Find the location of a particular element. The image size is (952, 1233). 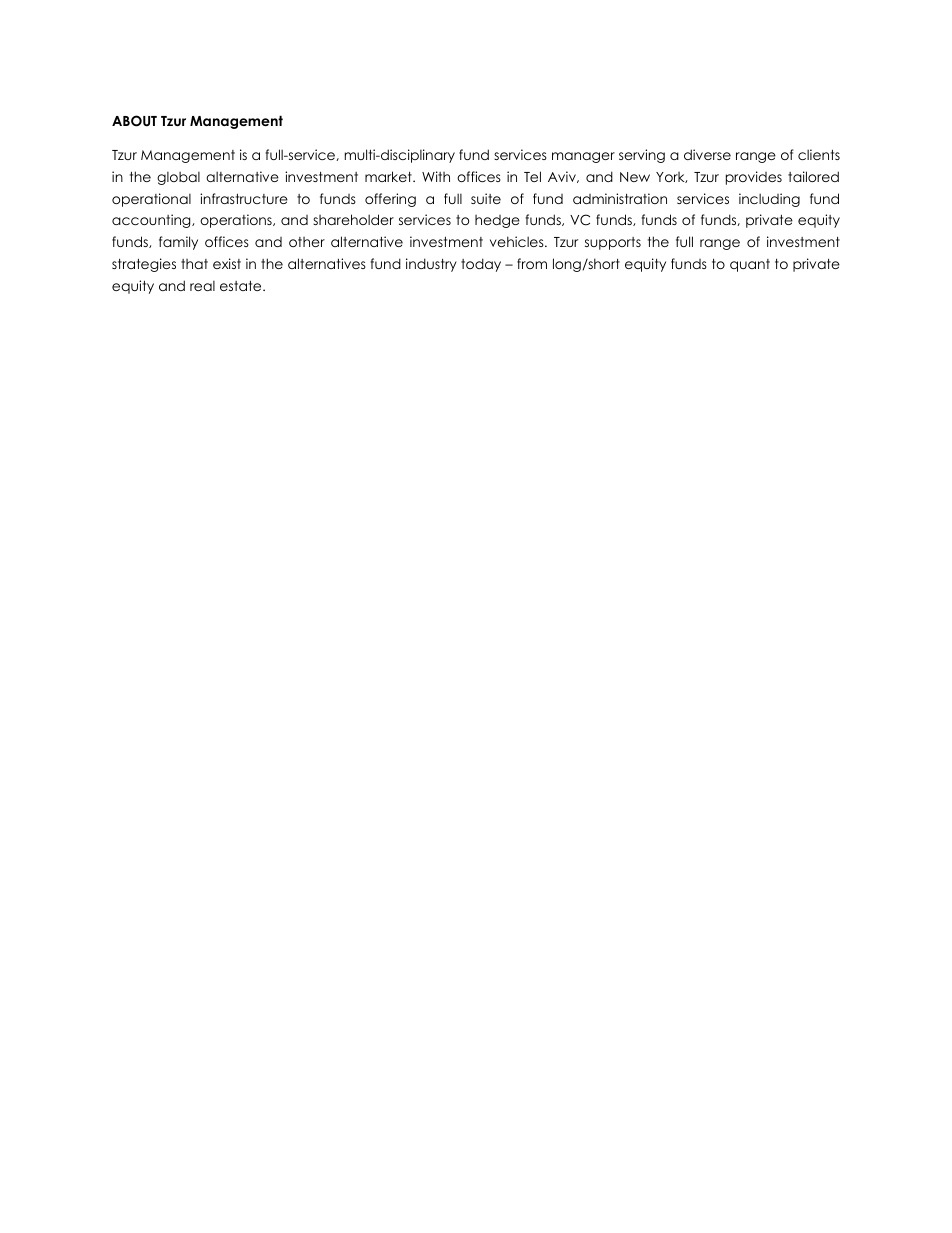

real is located at coordinates (202, 286).
